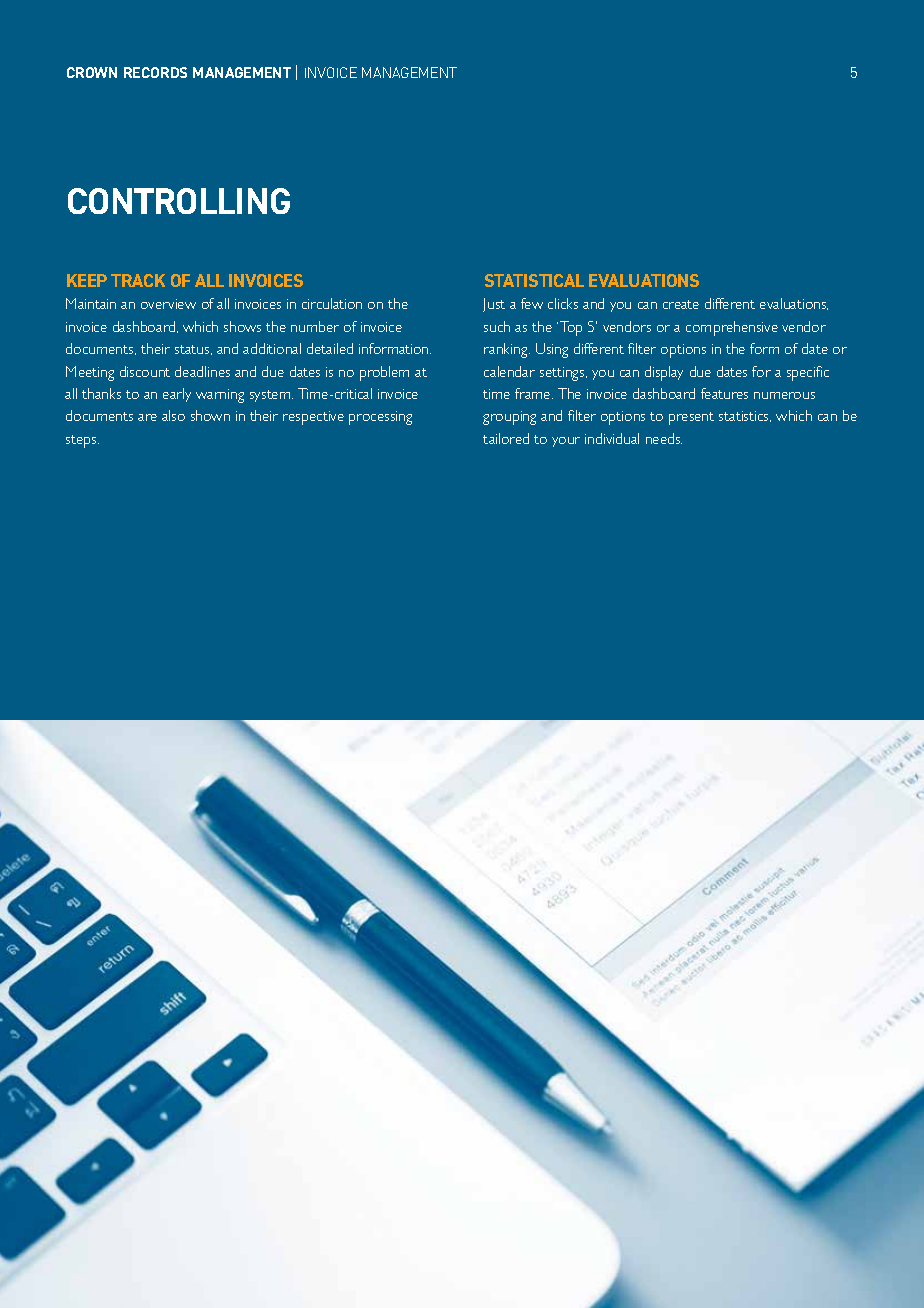 The height and width of the document is (1308, 924). Describe the element at coordinates (664, 373) in the document. I see `display` at that location.
